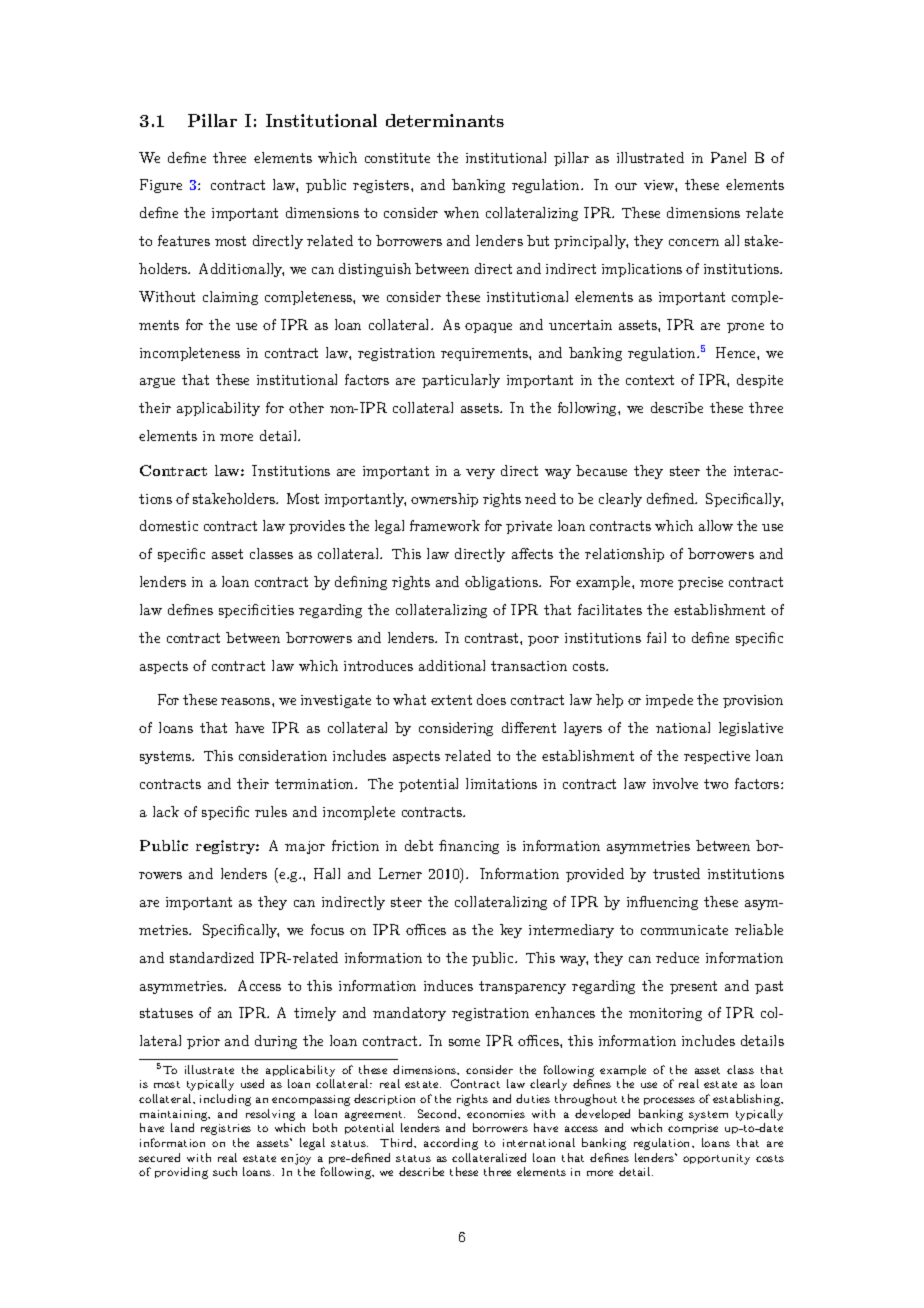  What do you see at coordinates (656, 637) in the screenshot?
I see `fail` at bounding box center [656, 637].
